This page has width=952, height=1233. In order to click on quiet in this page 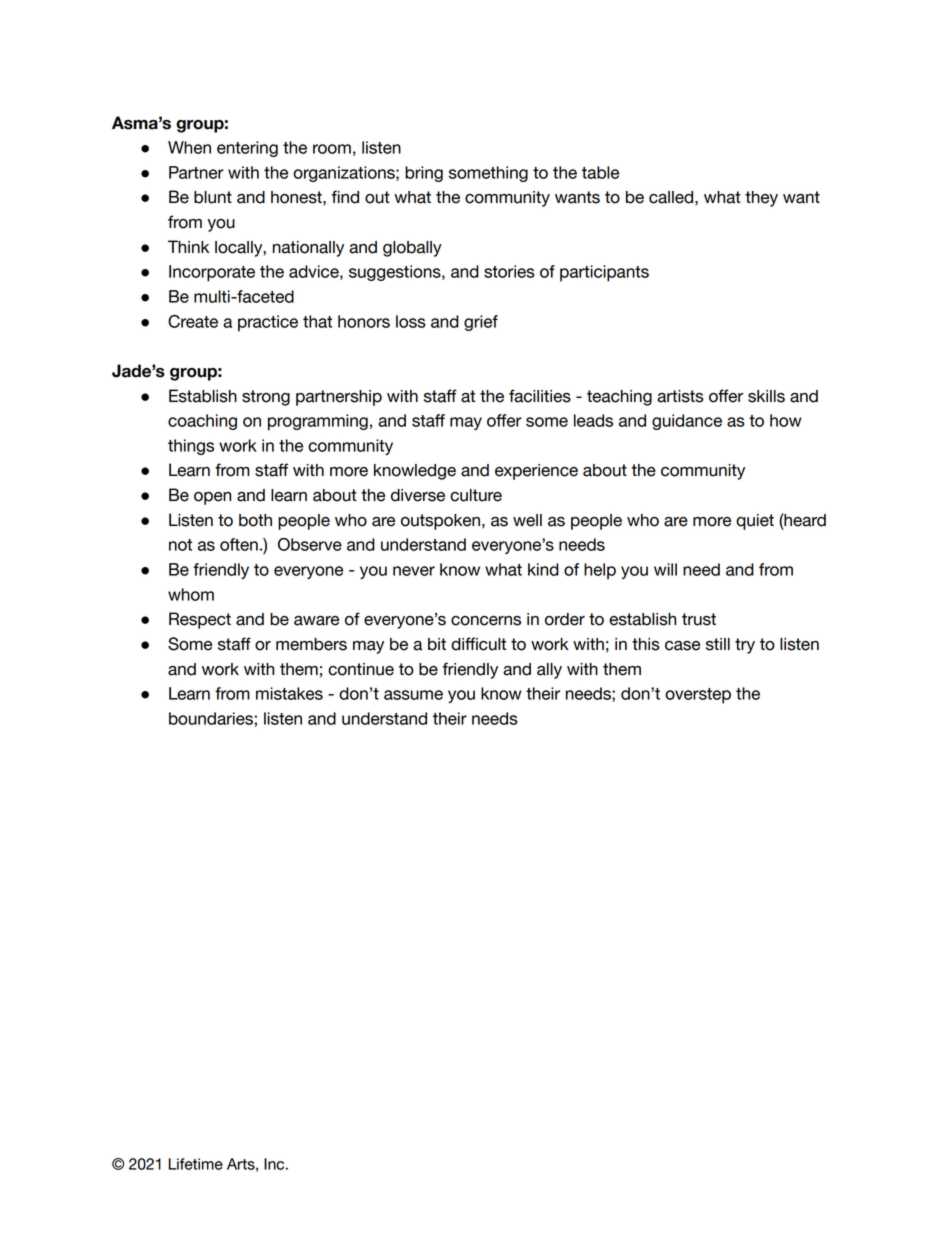, I will do `click(755, 522)`.
